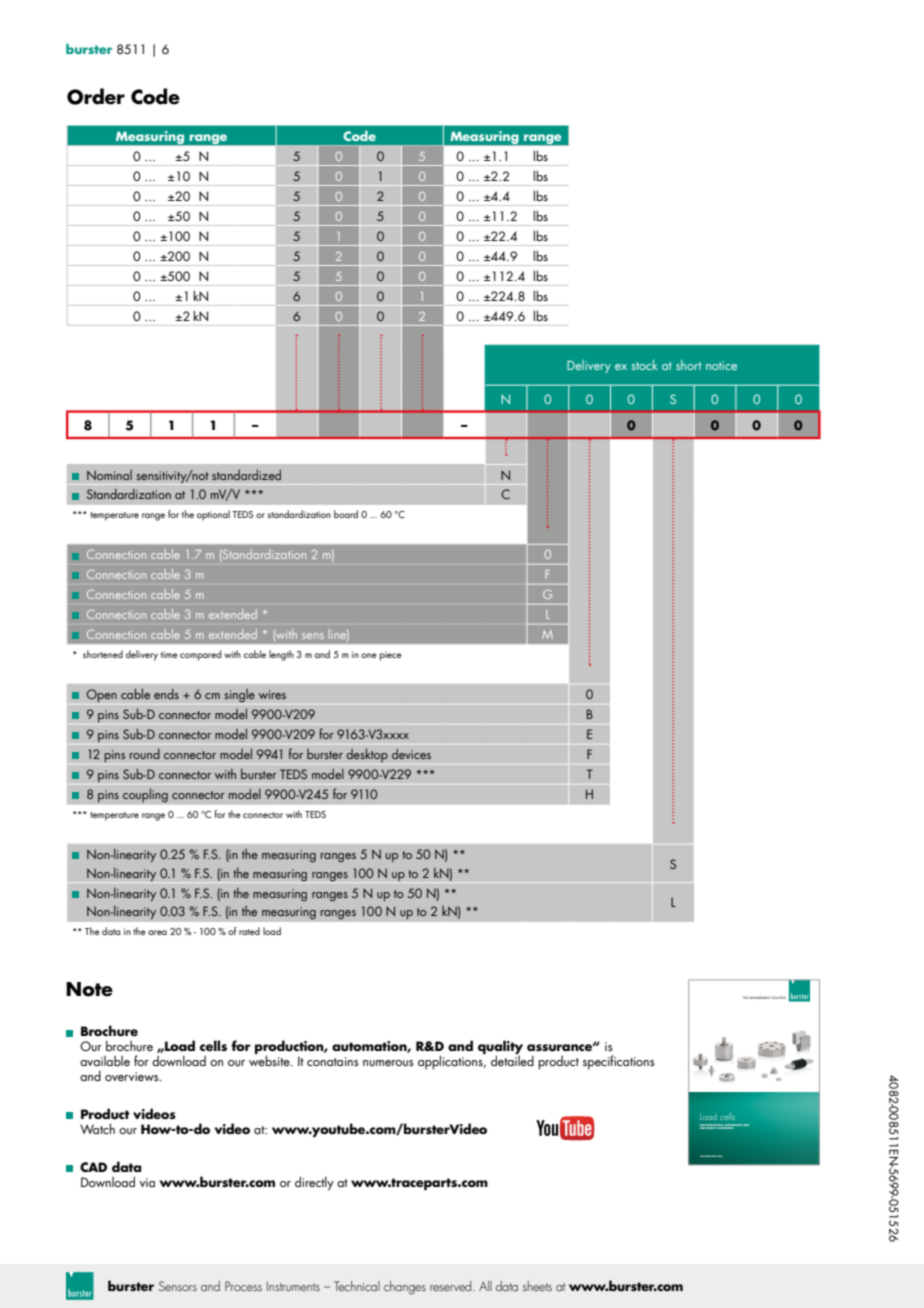  What do you see at coordinates (645, 365) in the image?
I see `stock` at bounding box center [645, 365].
